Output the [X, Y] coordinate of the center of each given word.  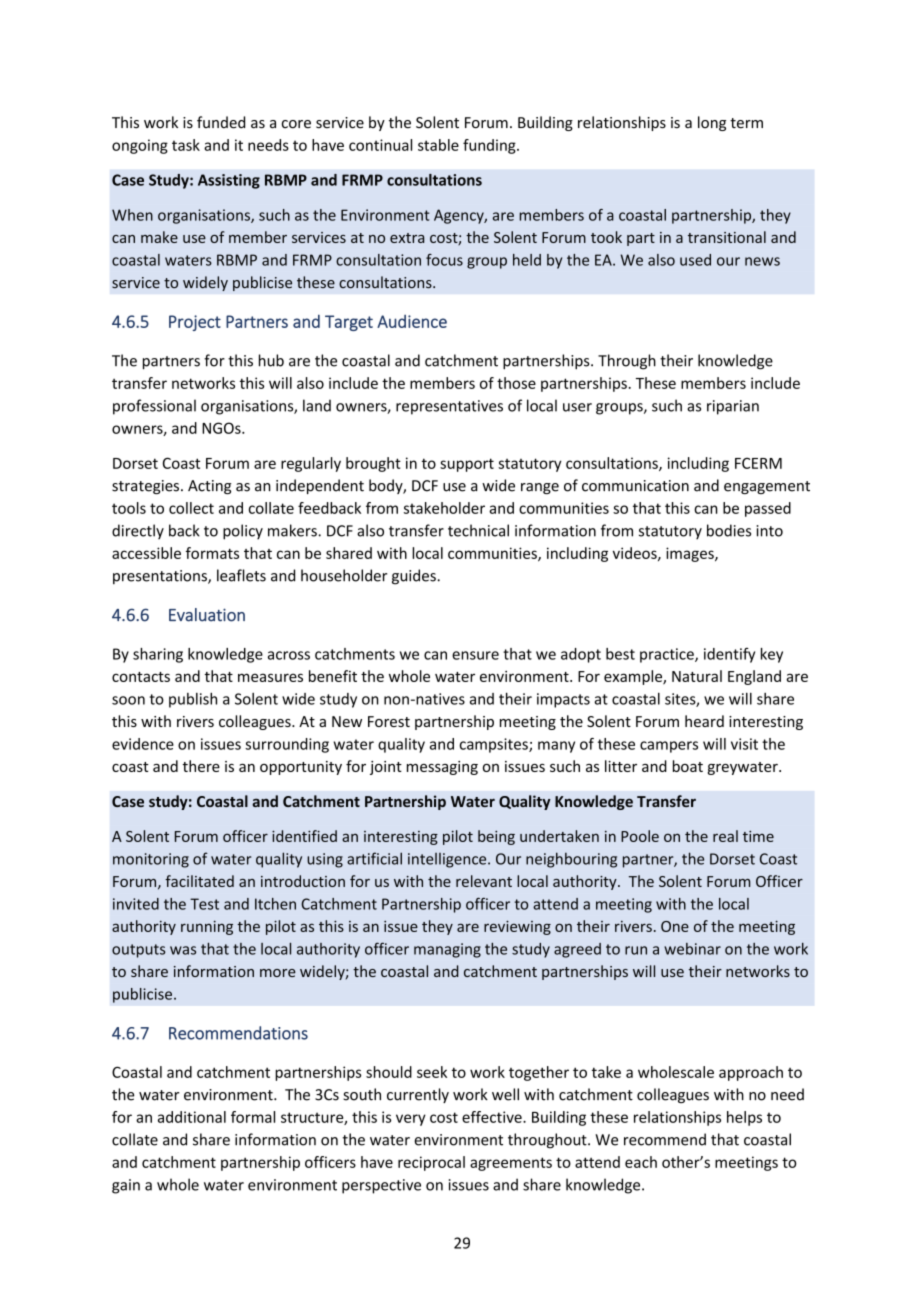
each [641, 1162]
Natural [697, 676]
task [186, 145]
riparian [733, 407]
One [675, 926]
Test [204, 904]
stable [438, 145]
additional [192, 1117]
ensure [475, 655]
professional [154, 407]
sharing [158, 655]
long [712, 123]
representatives [449, 407]
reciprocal [431, 1163]
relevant [484, 881]
